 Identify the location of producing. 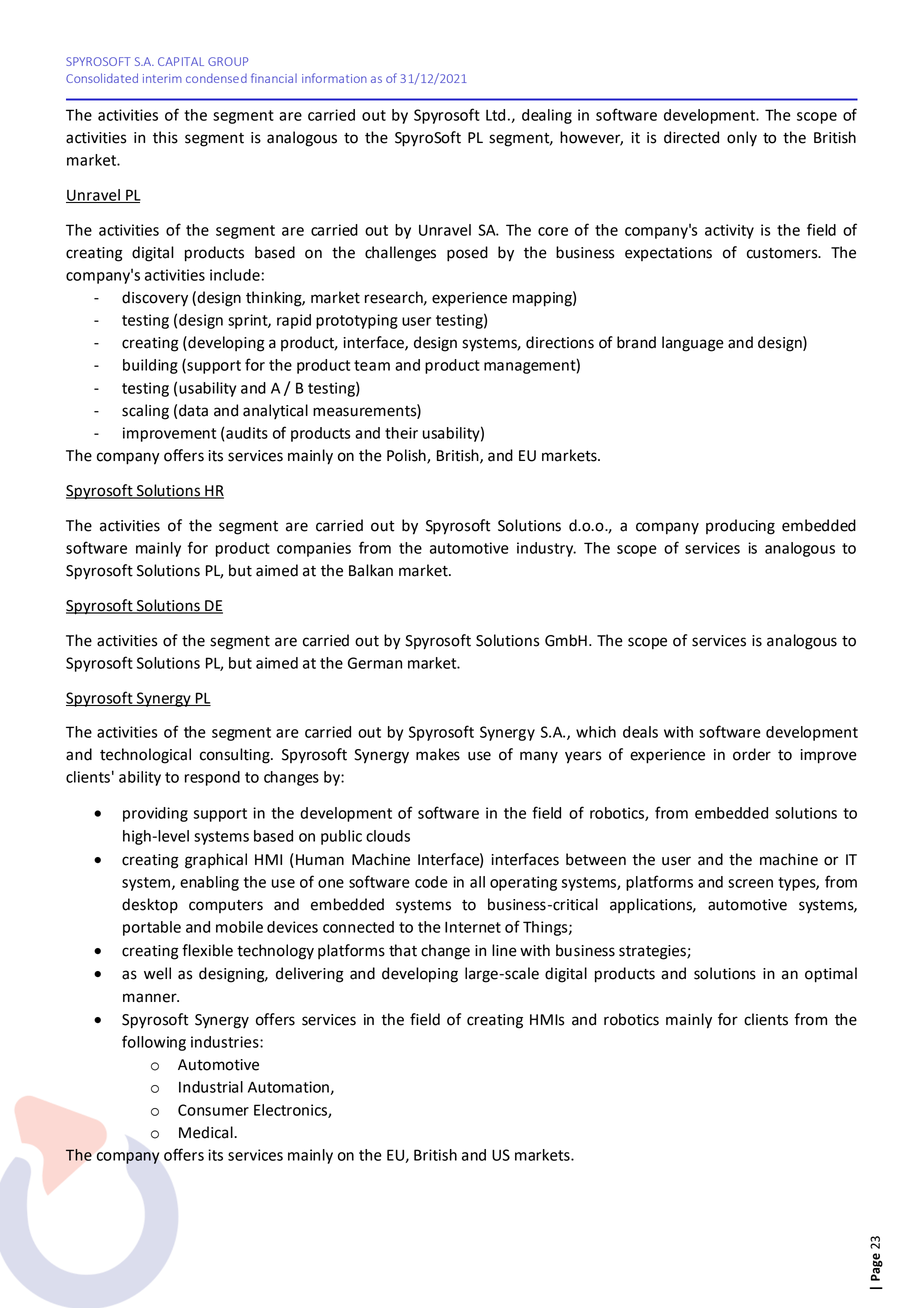
(740, 527).
